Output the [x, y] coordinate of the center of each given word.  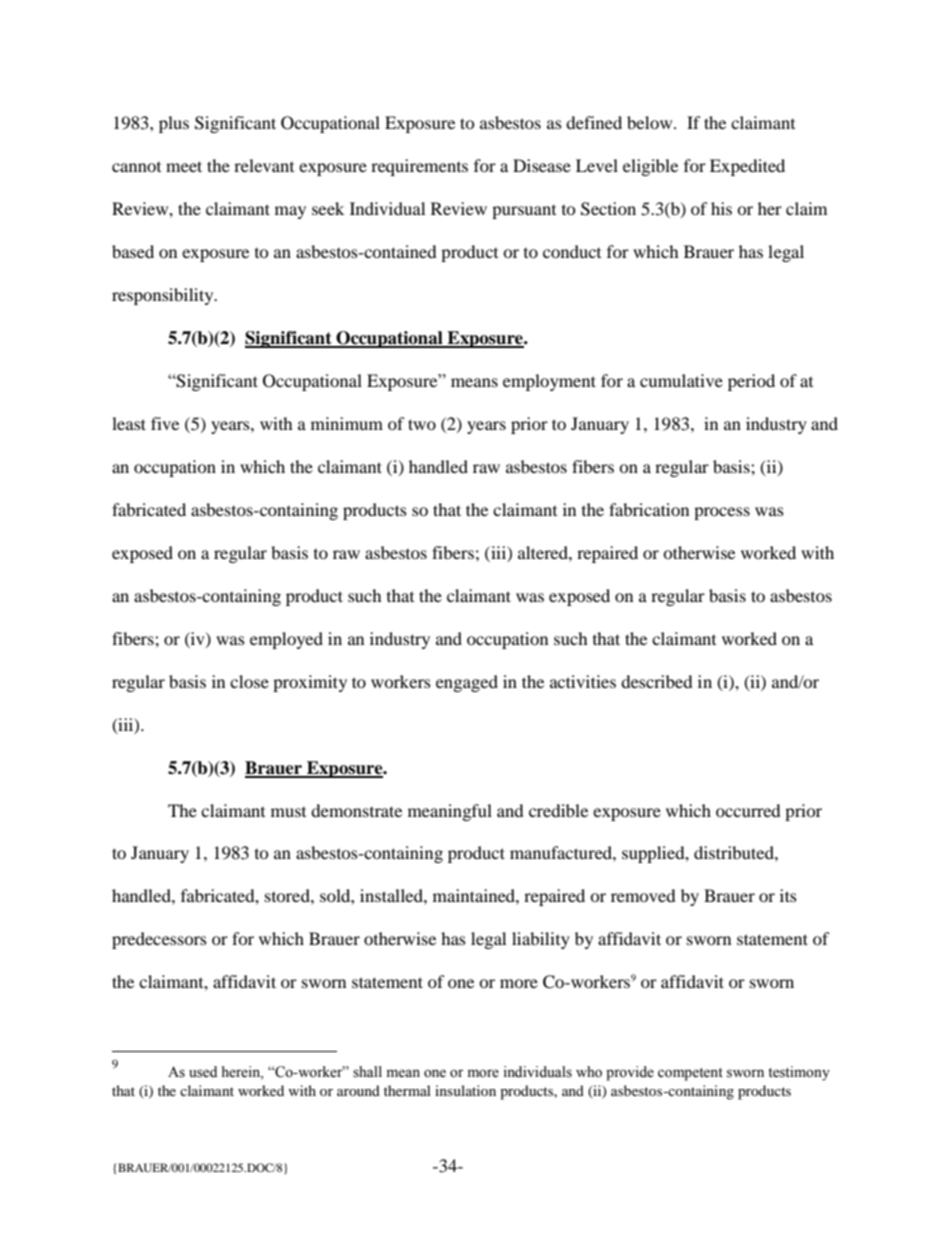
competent [690, 1074]
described [657, 681]
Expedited [747, 167]
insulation [465, 1090]
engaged [467, 683]
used [203, 1072]
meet [184, 166]
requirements [419, 167]
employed [286, 640]
